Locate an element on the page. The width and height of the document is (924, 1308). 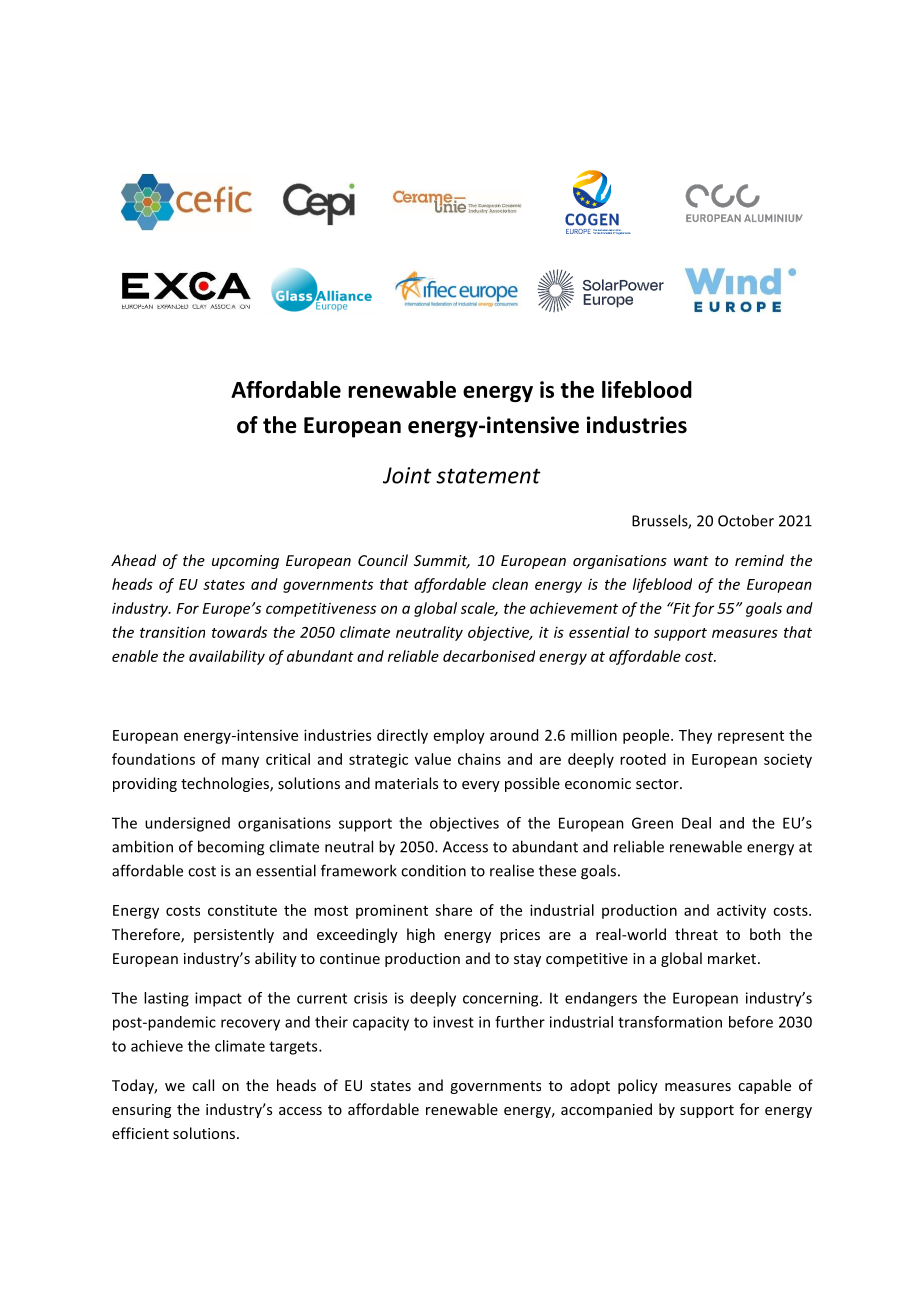
upcoming is located at coordinates (245, 562).
